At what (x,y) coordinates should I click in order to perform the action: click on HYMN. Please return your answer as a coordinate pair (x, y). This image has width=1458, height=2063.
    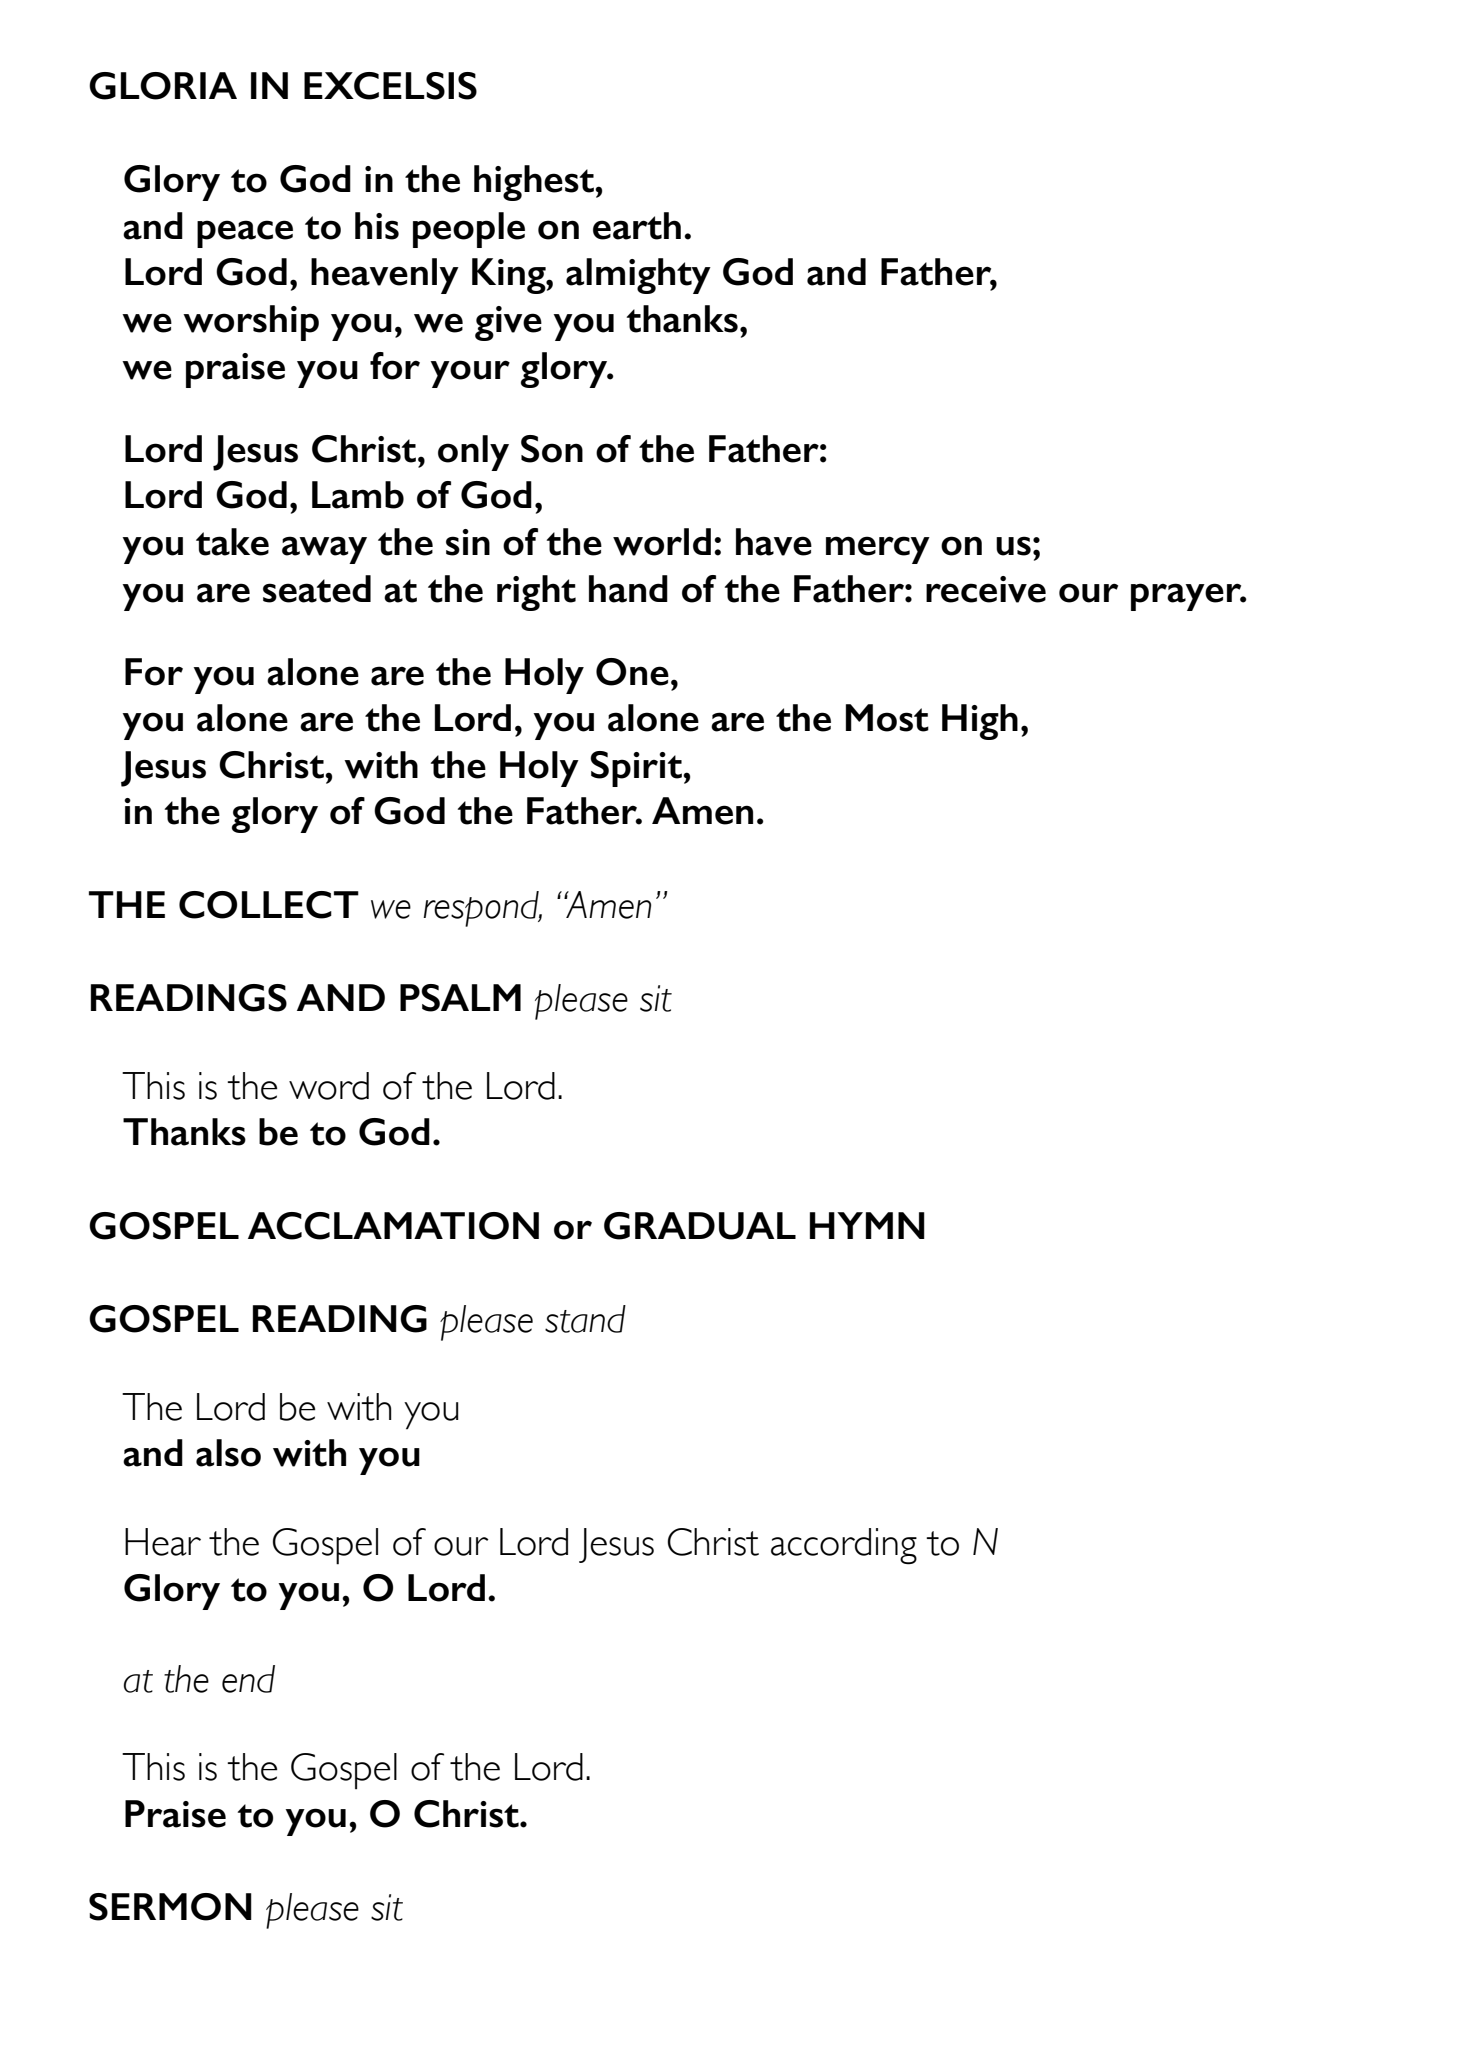
    Looking at the image, I should click on (867, 1225).
